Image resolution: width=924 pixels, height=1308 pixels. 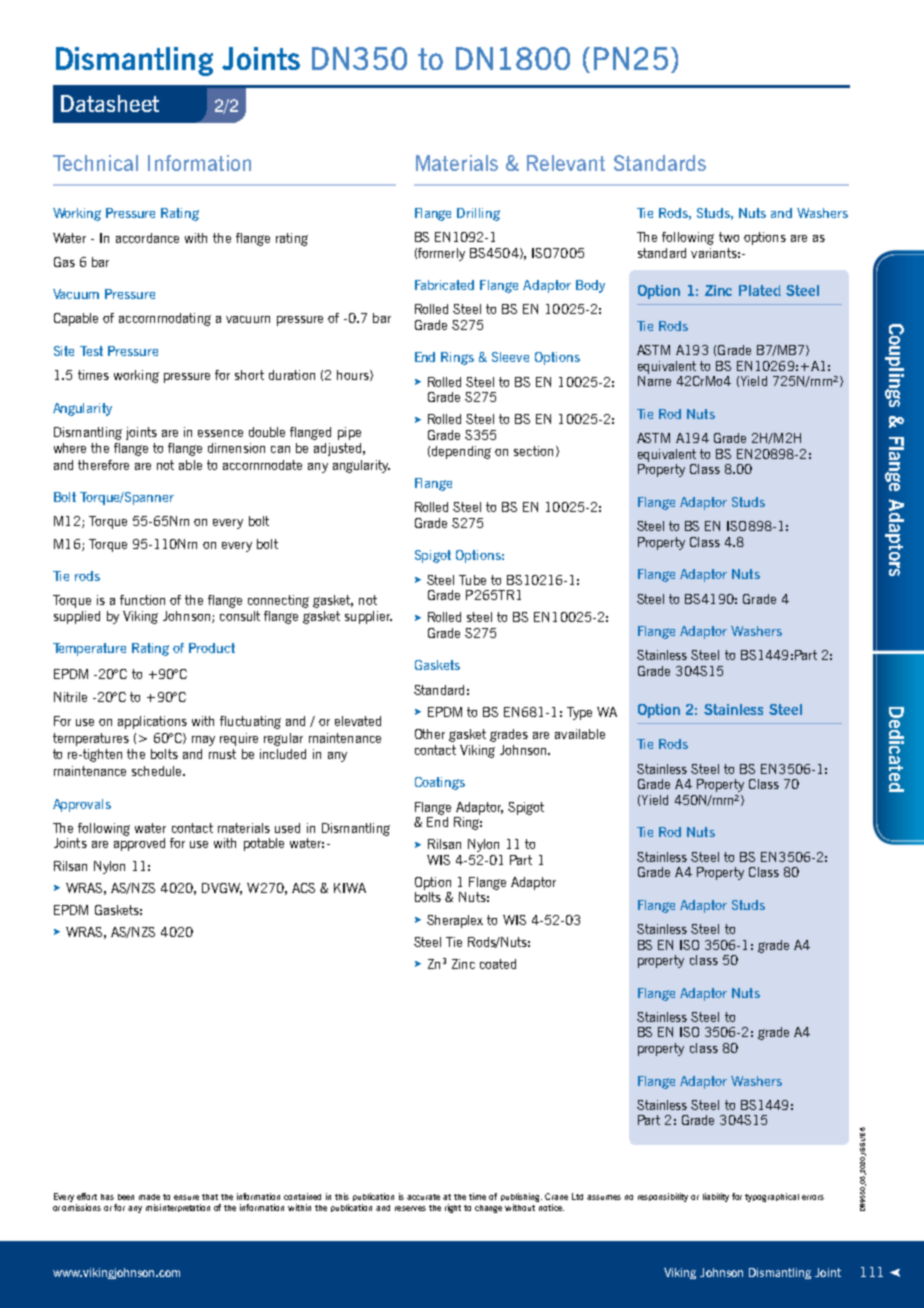 I want to click on Drilling, so click(x=478, y=214).
